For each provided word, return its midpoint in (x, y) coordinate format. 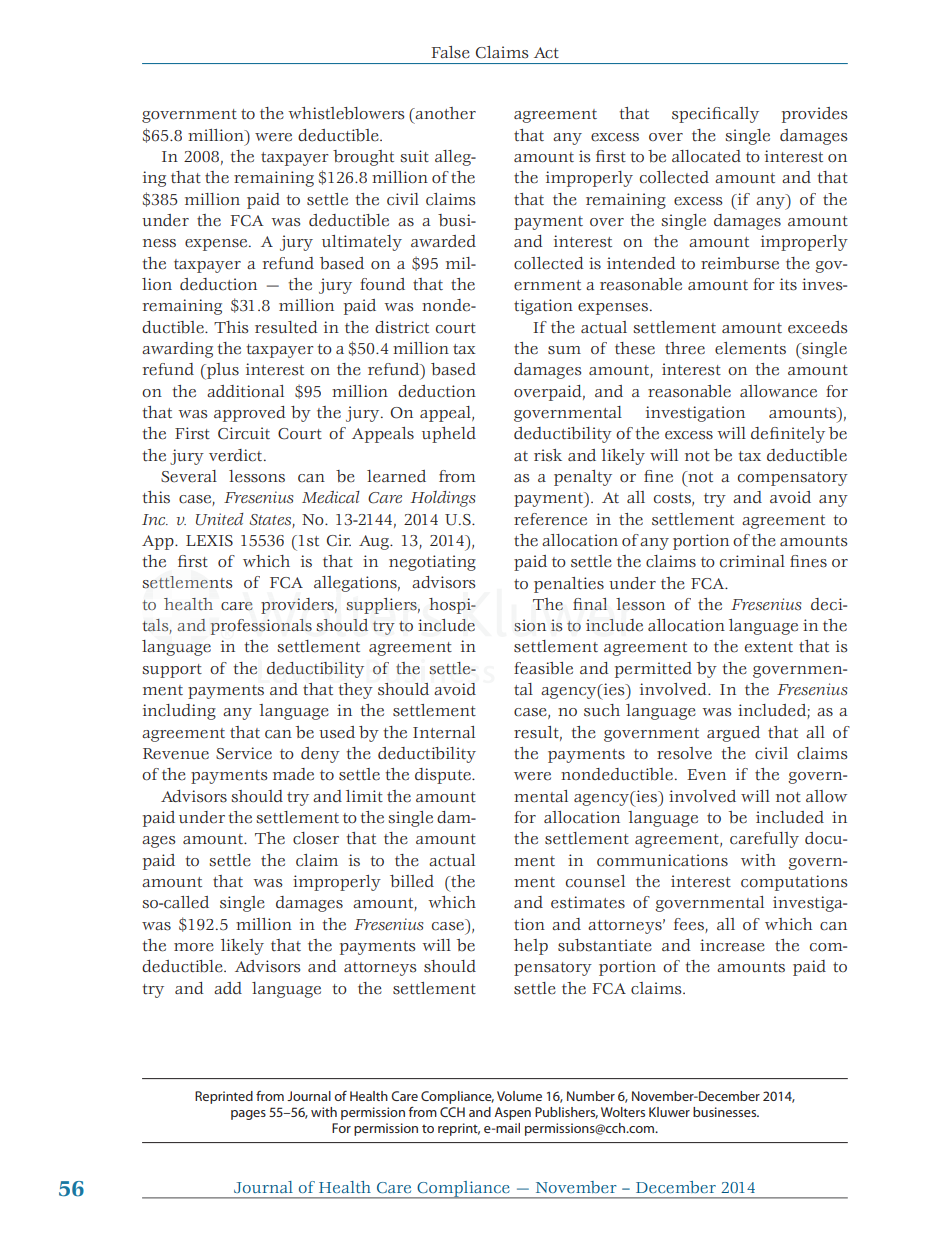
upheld (449, 435)
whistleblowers (346, 113)
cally (741, 115)
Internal (444, 732)
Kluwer (669, 1112)
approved (250, 414)
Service (244, 753)
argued (733, 734)
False (450, 52)
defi (765, 433)
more (194, 947)
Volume (519, 1096)
